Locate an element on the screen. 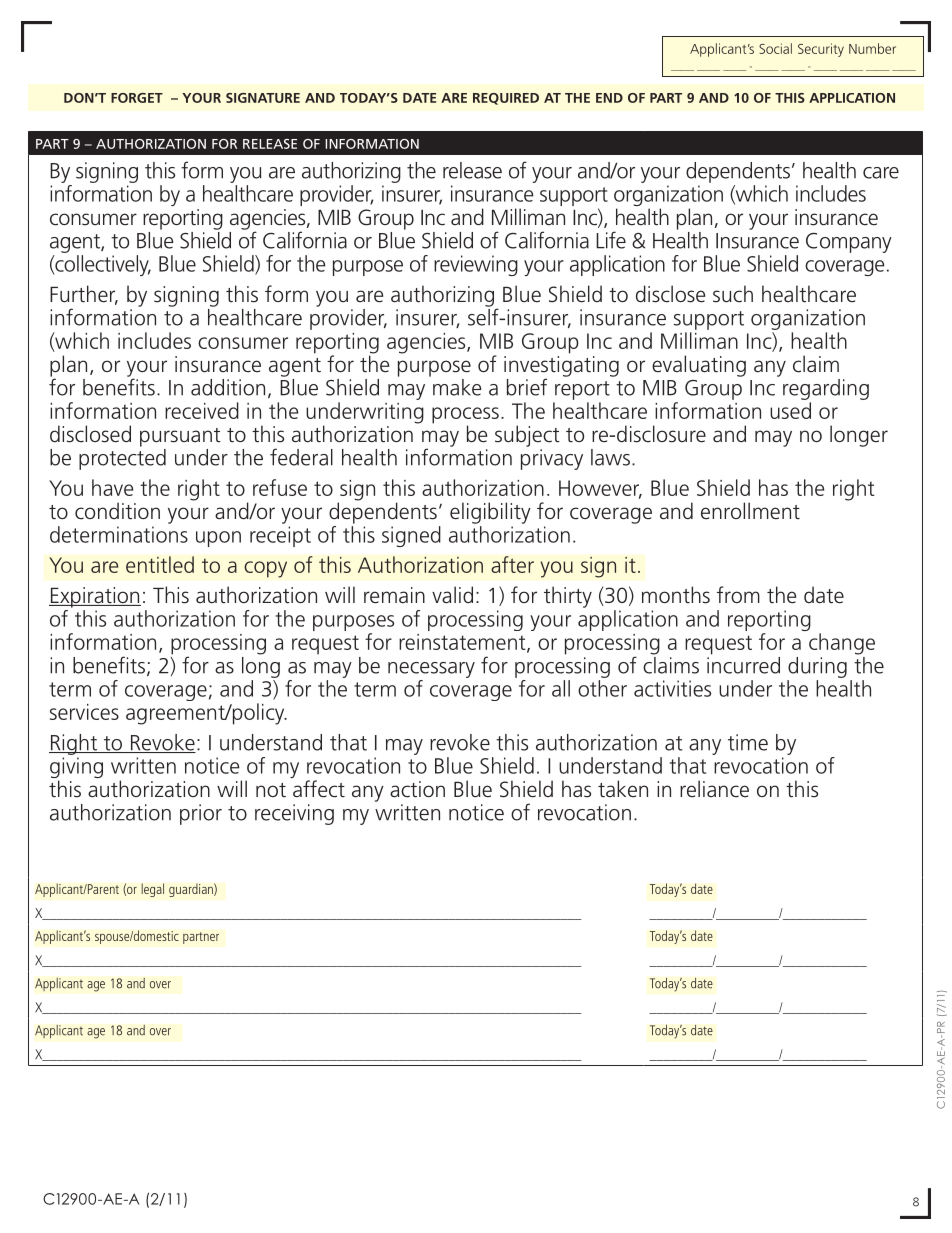 Image resolution: width=952 pixels, height=1233 pixels. legal is located at coordinates (152, 890).
